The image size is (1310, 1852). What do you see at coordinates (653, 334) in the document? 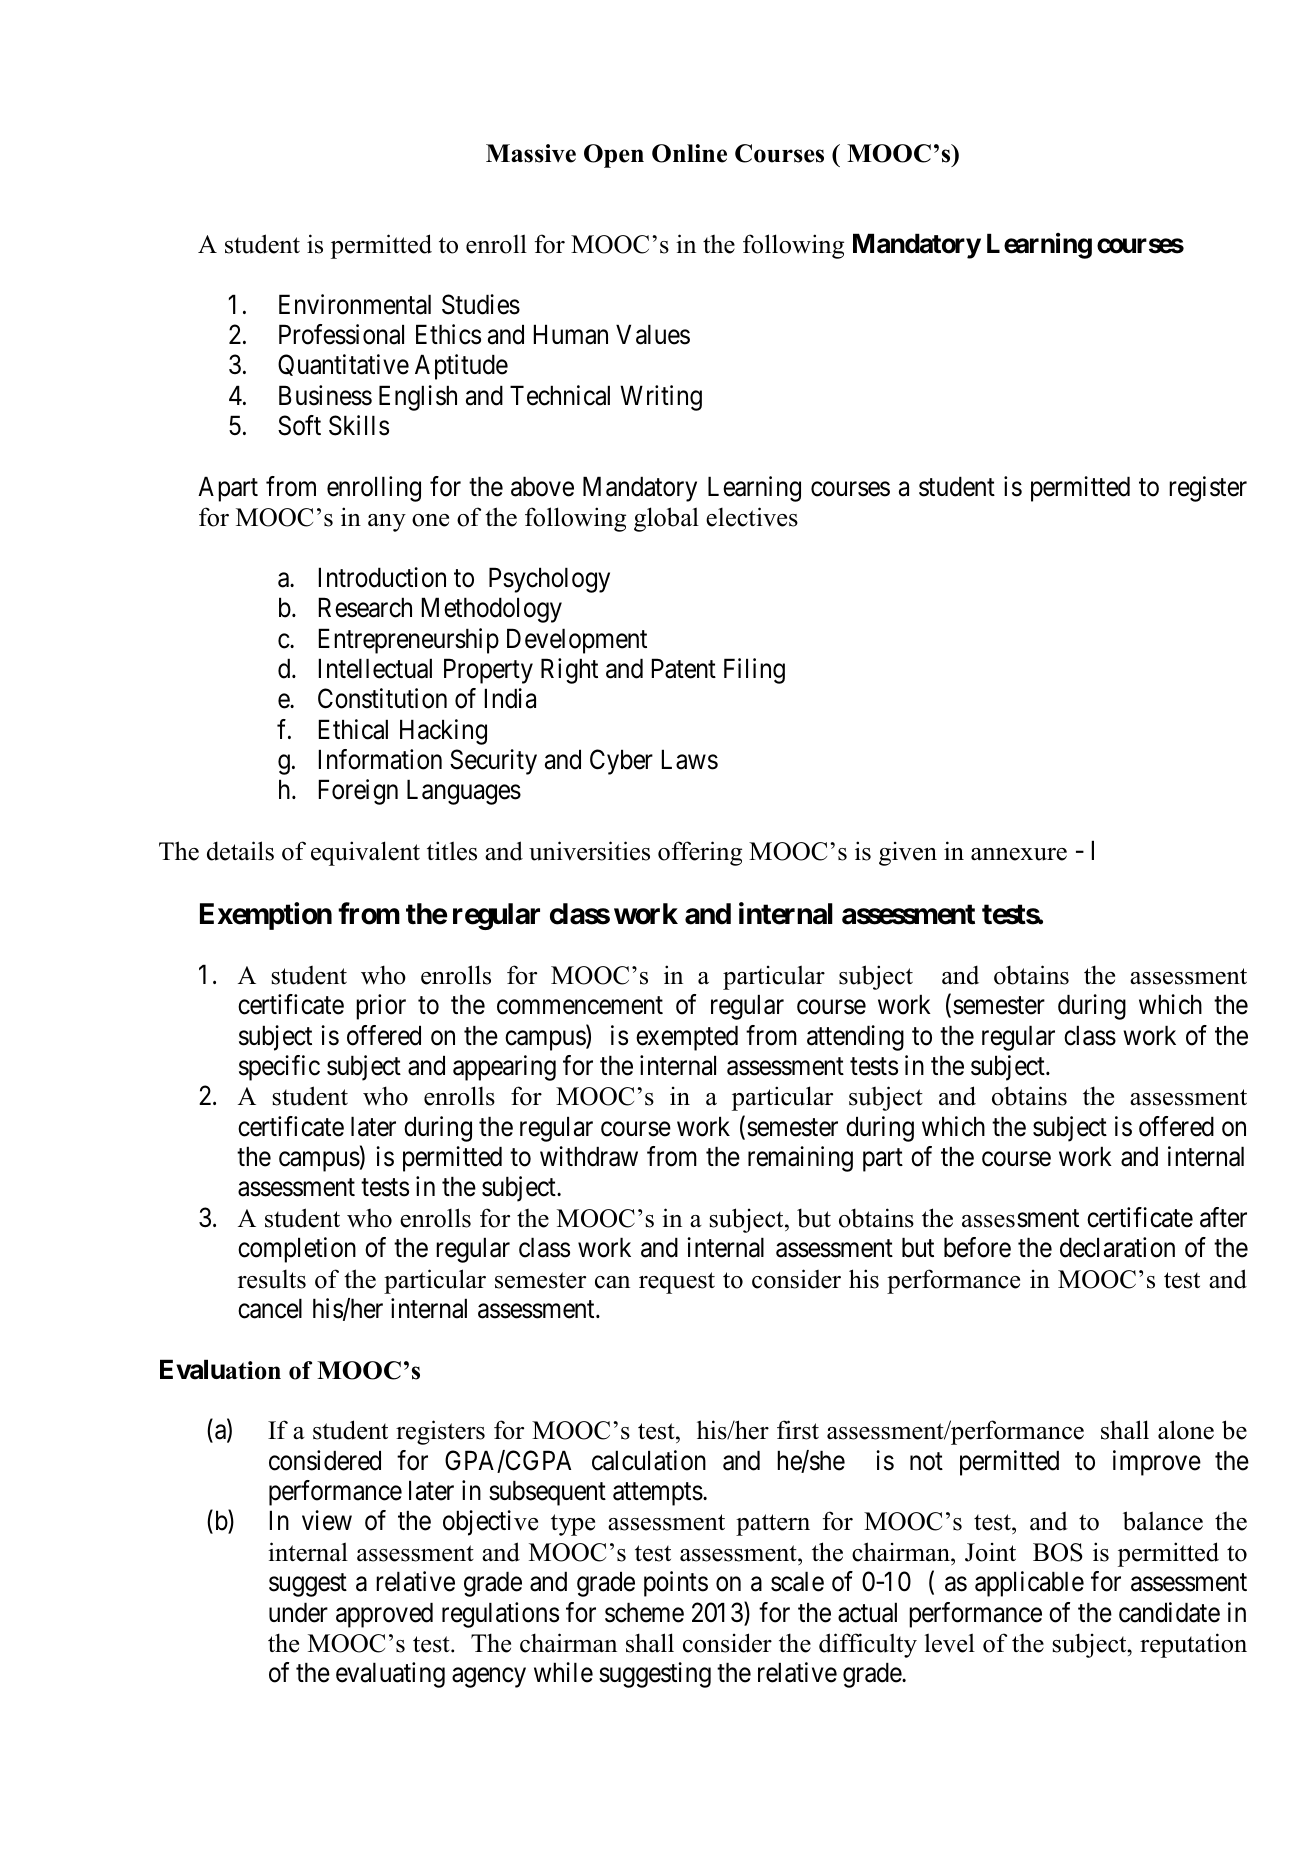
I see `Values` at bounding box center [653, 334].
